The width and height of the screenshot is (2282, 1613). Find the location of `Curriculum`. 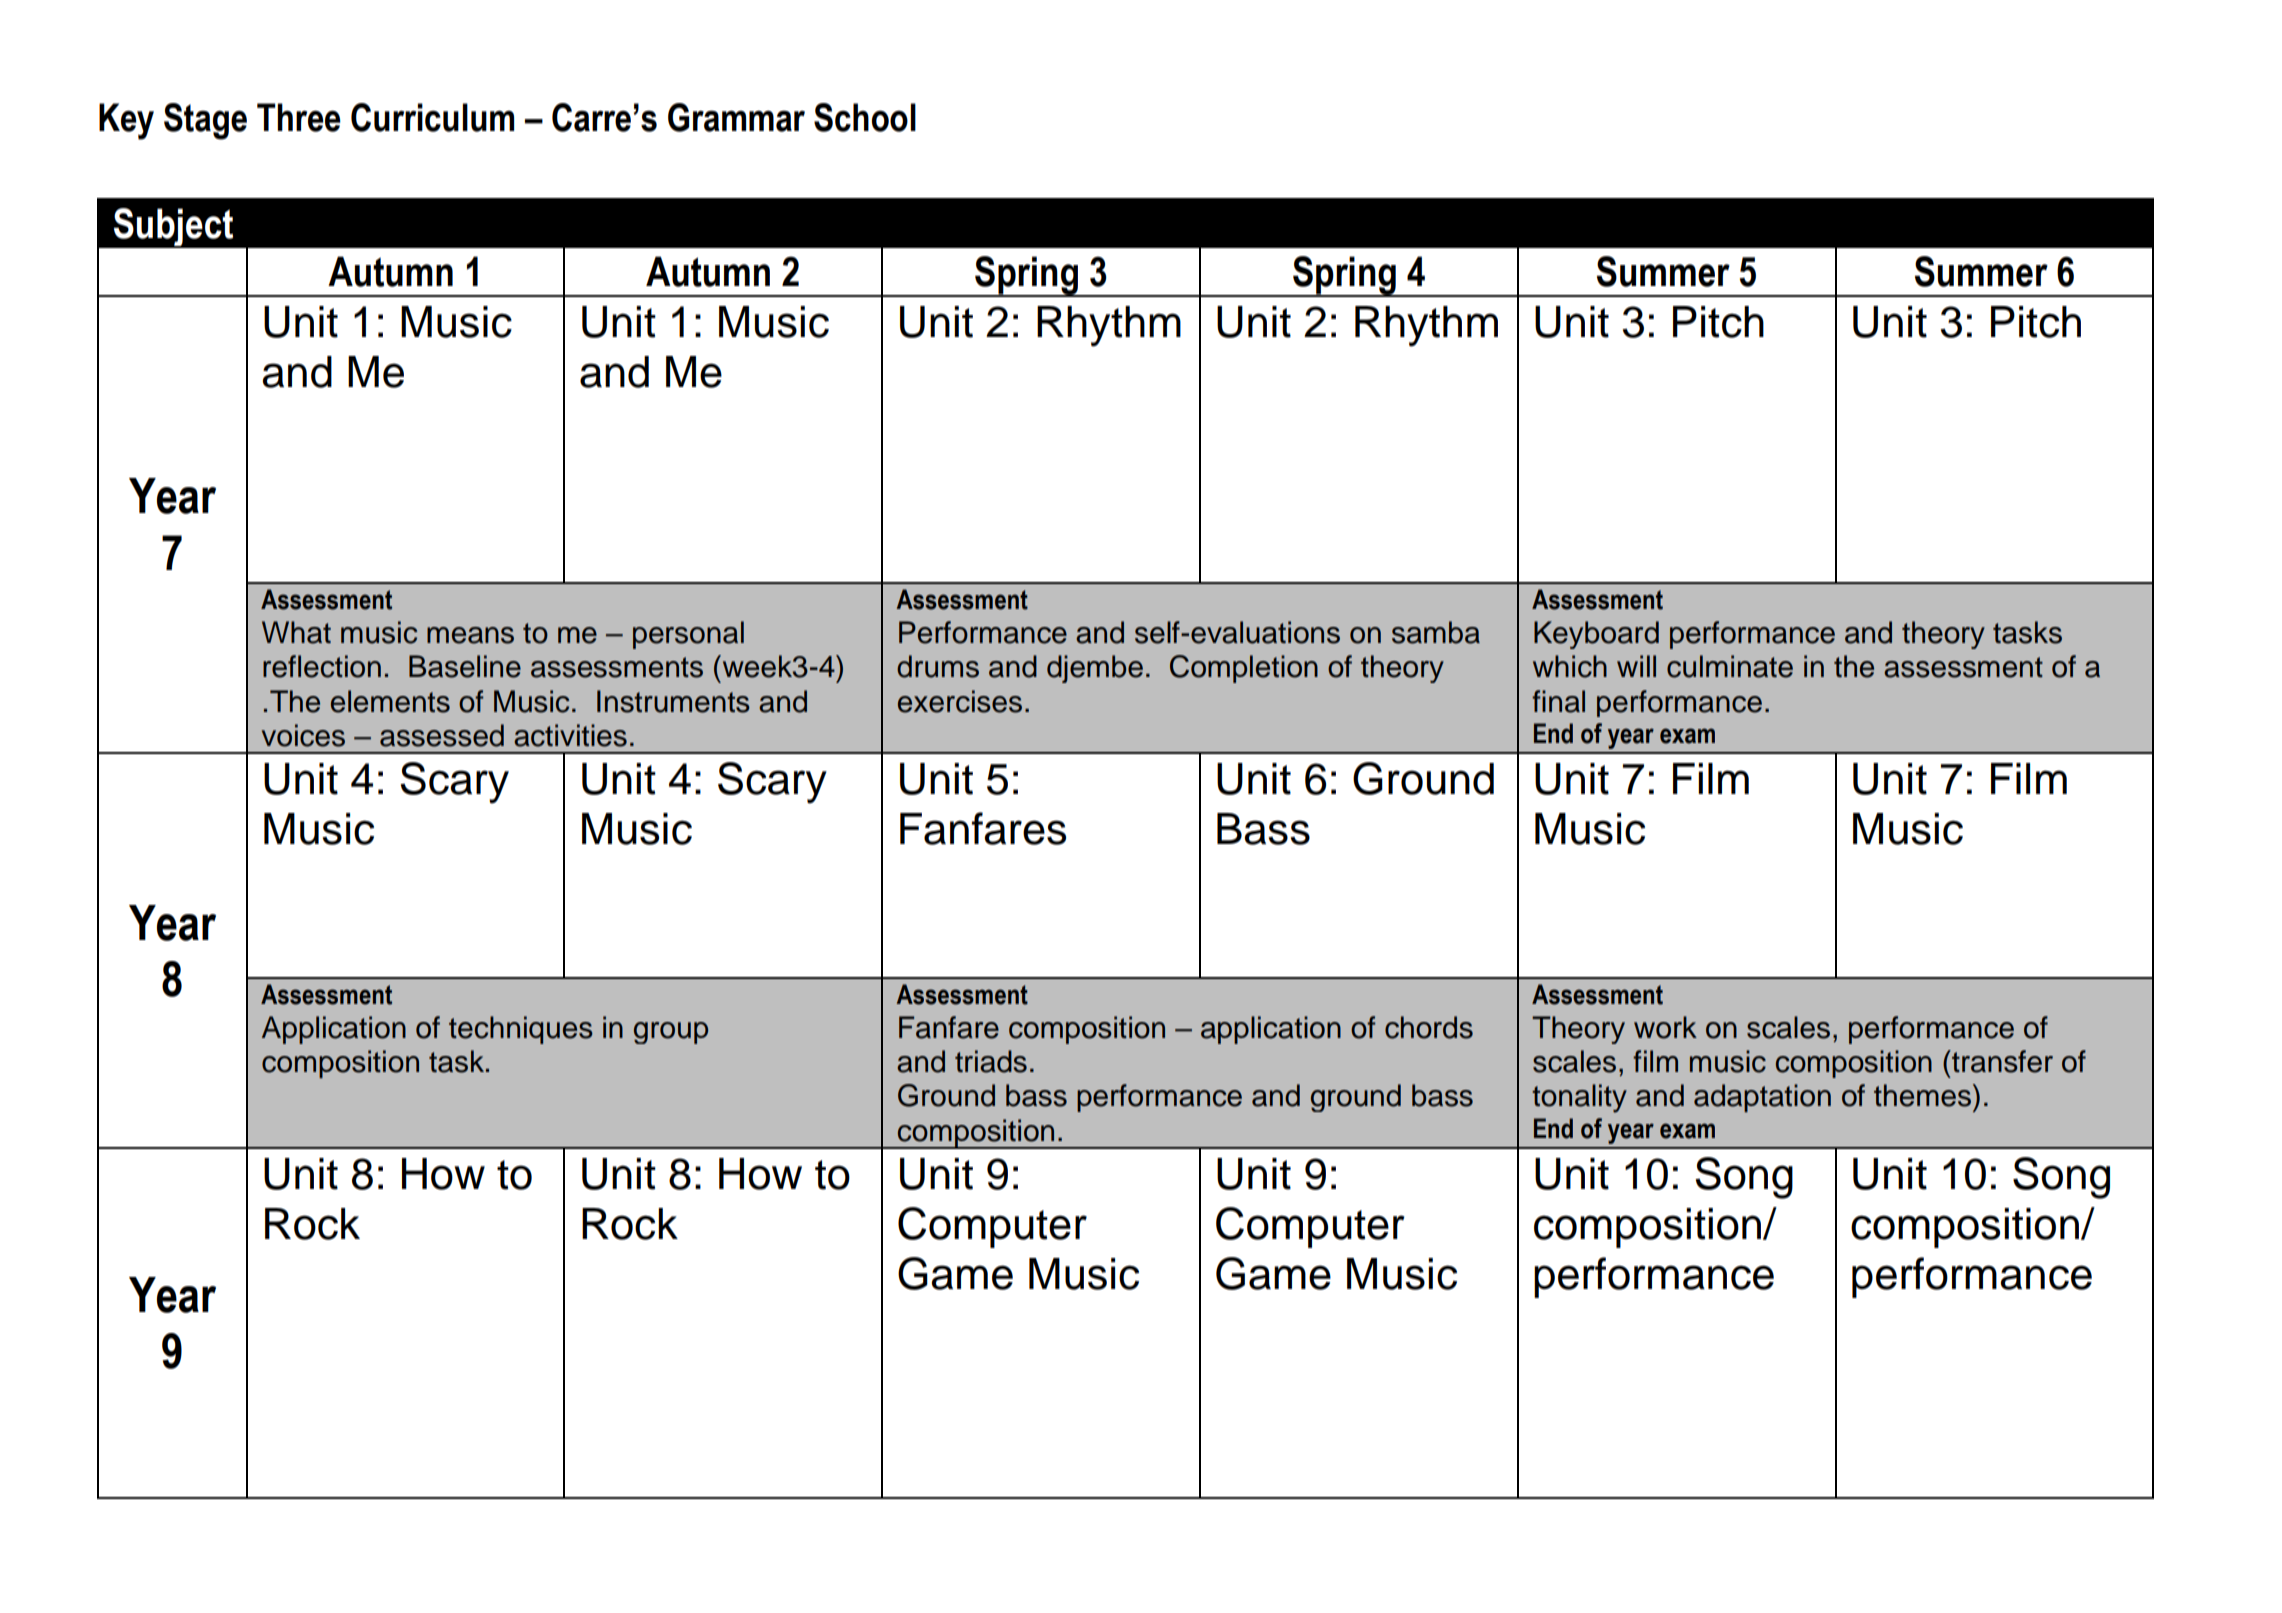

Curriculum is located at coordinates (432, 117).
